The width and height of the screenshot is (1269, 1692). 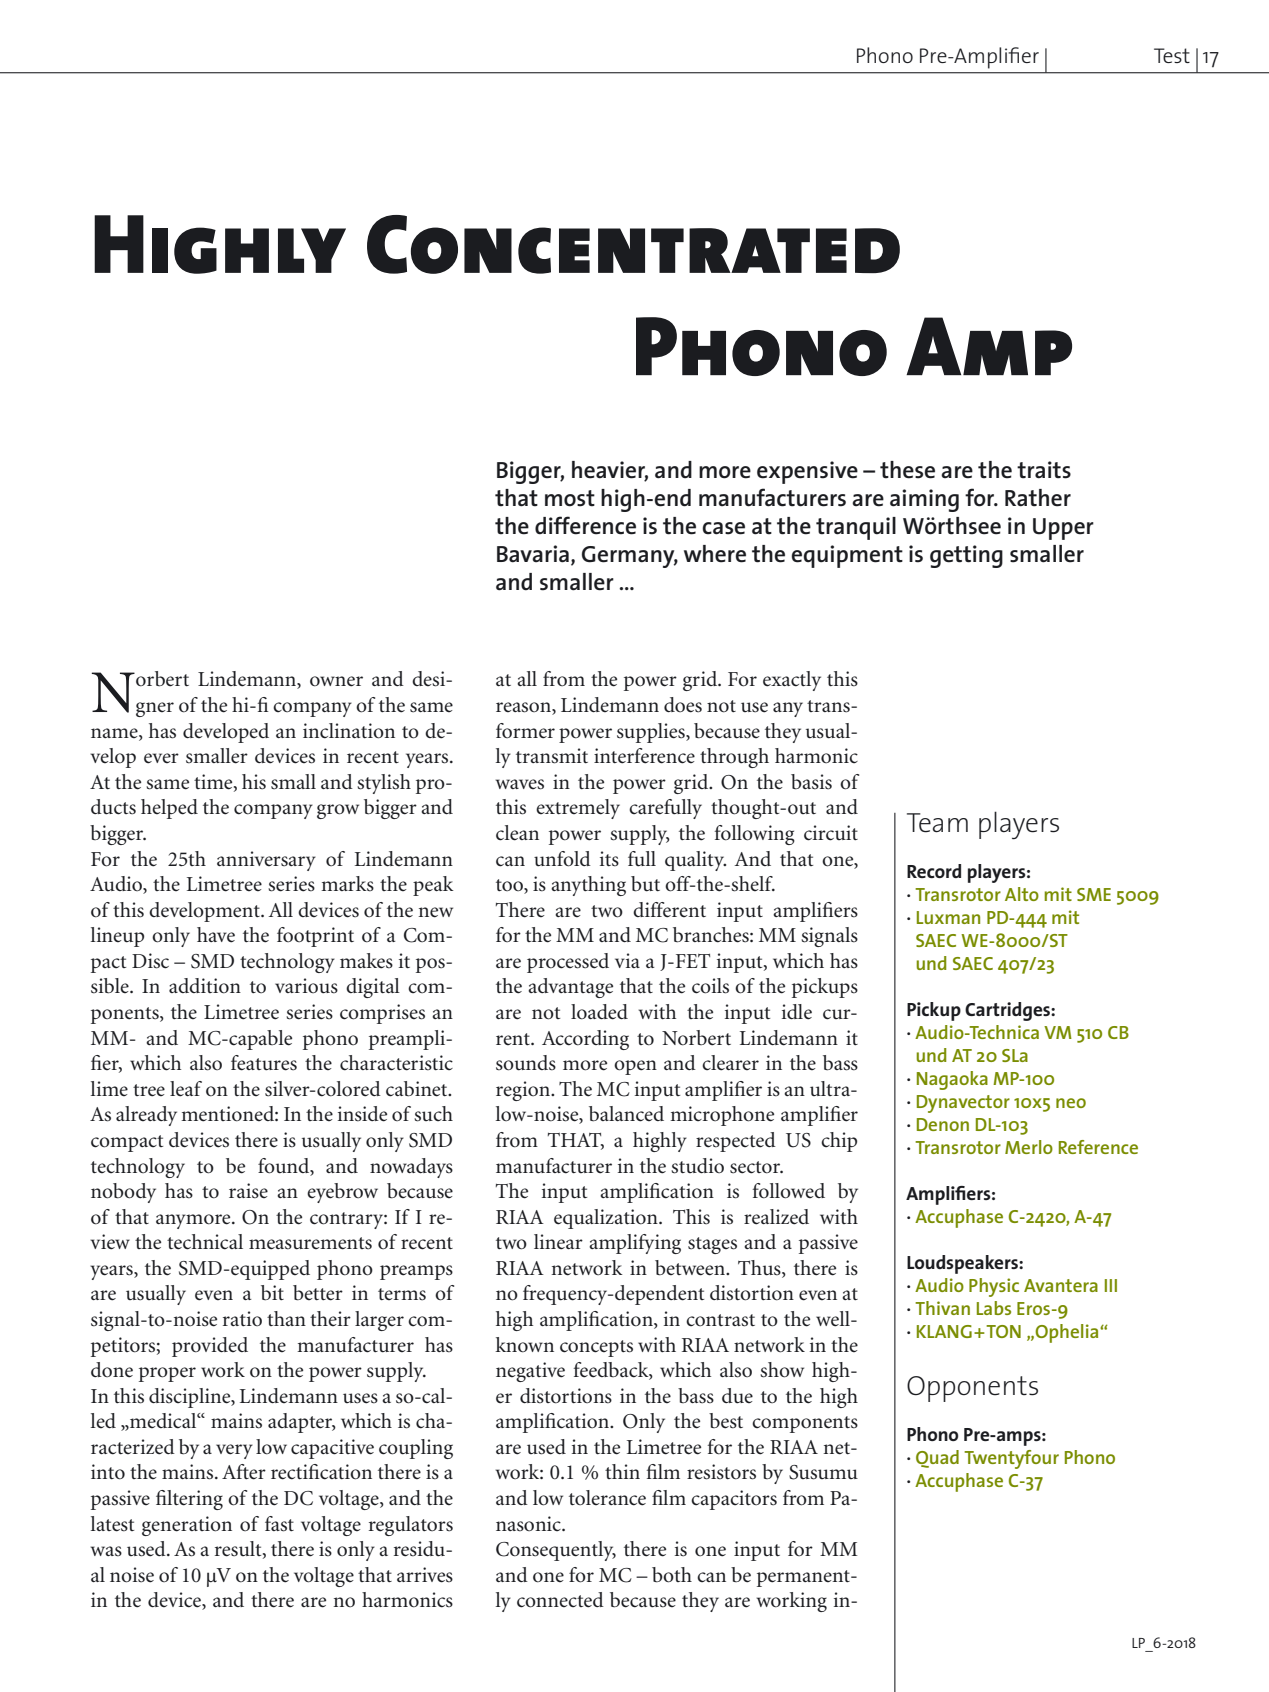 What do you see at coordinates (570, 498) in the screenshot?
I see `most` at bounding box center [570, 498].
